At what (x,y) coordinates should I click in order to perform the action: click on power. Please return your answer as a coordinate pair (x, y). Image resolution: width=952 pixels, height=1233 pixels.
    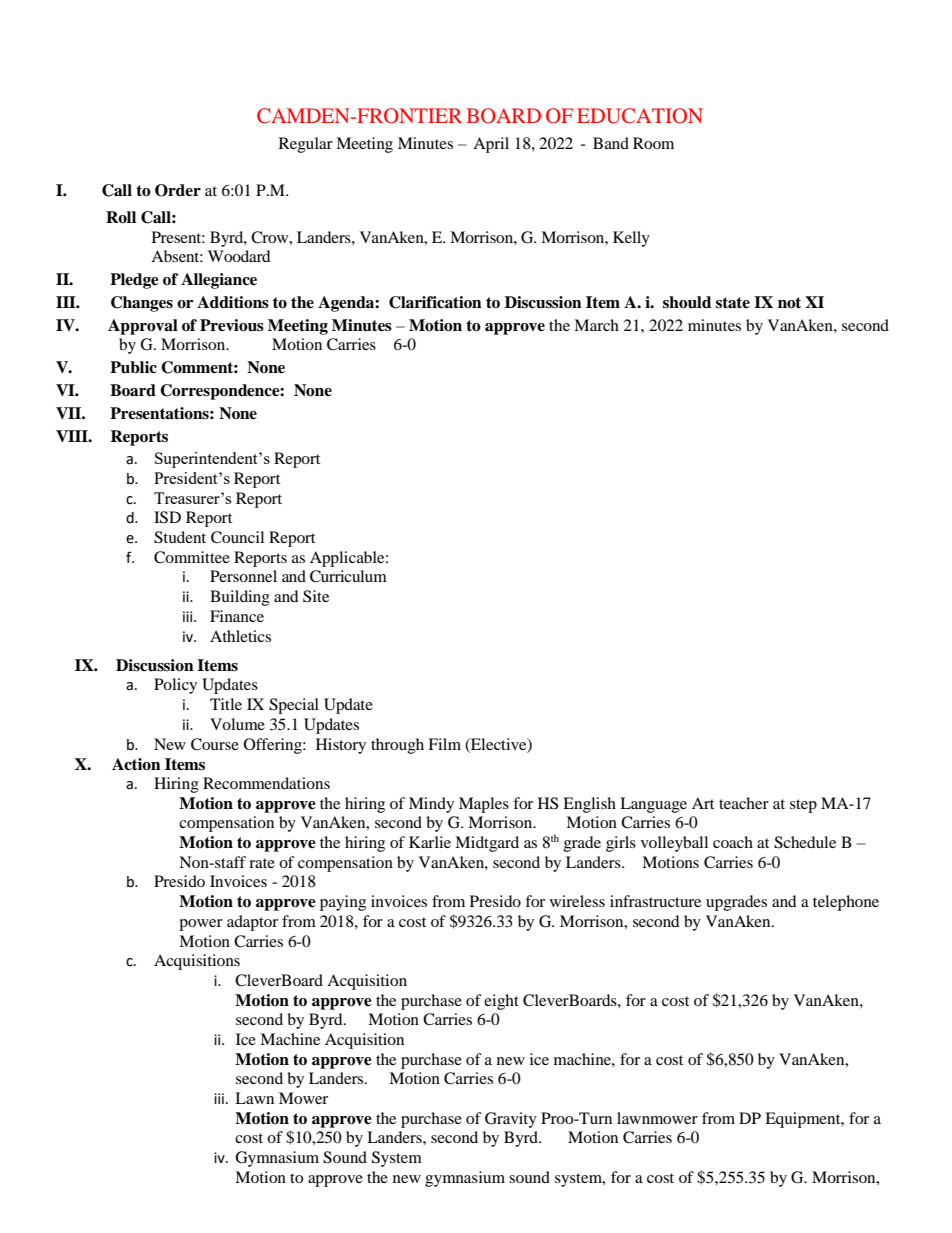
    Looking at the image, I should click on (201, 925).
